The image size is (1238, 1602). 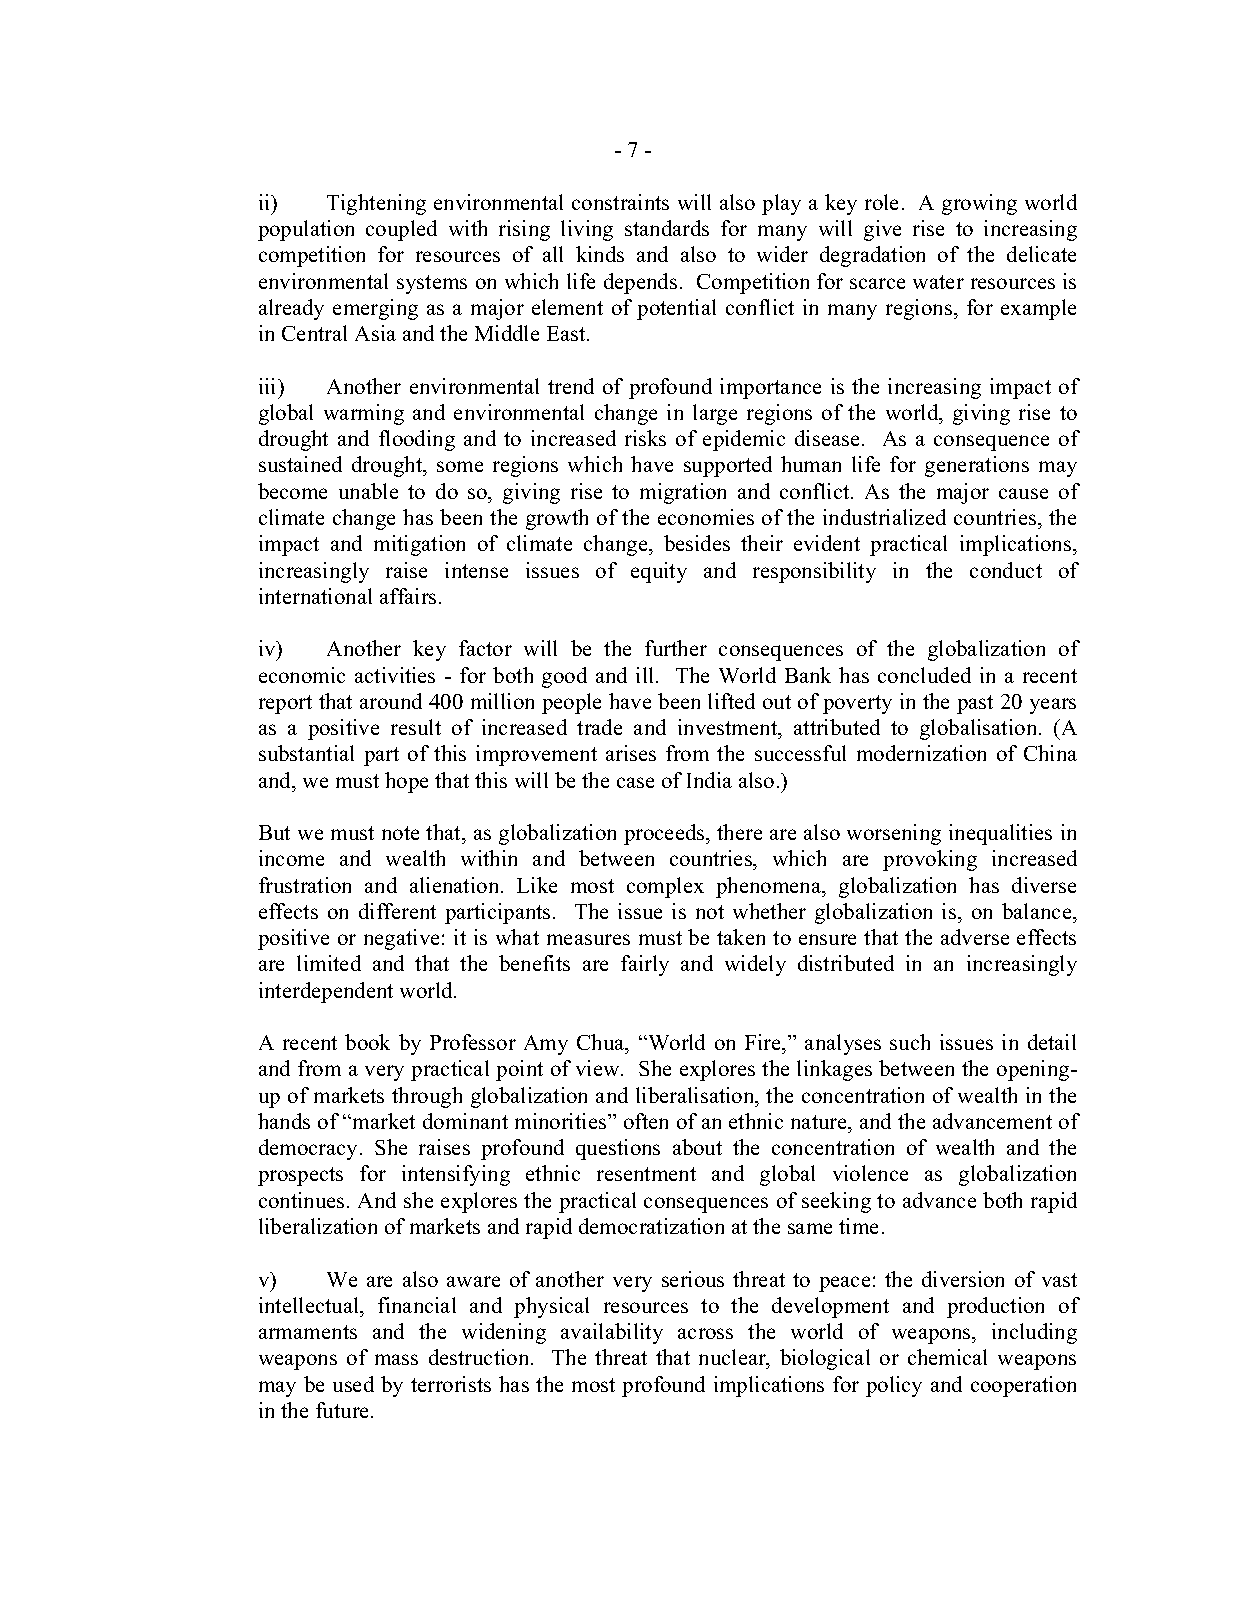 What do you see at coordinates (1023, 493) in the screenshot?
I see `cause` at bounding box center [1023, 493].
